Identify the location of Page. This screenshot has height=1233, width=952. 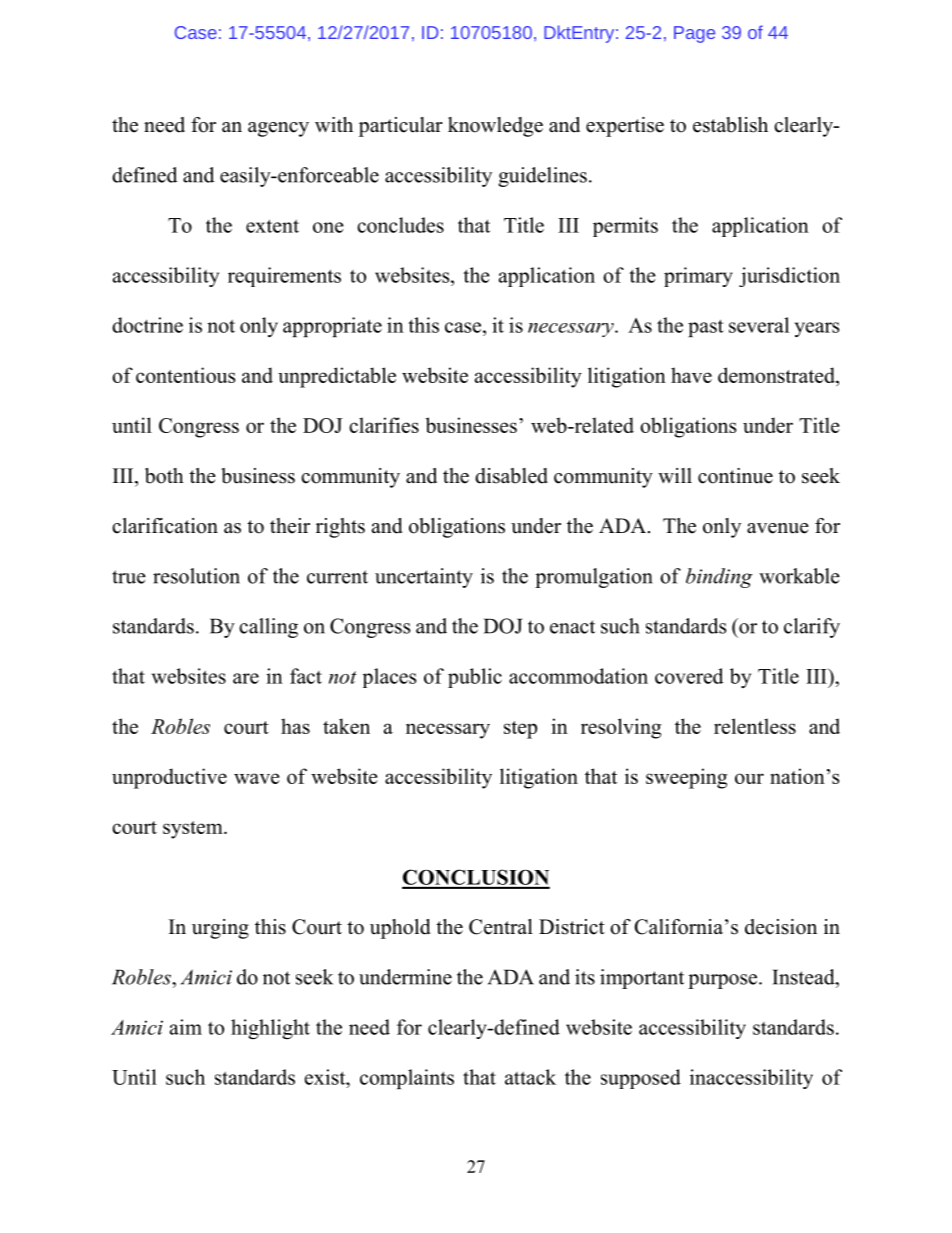
(694, 34).
